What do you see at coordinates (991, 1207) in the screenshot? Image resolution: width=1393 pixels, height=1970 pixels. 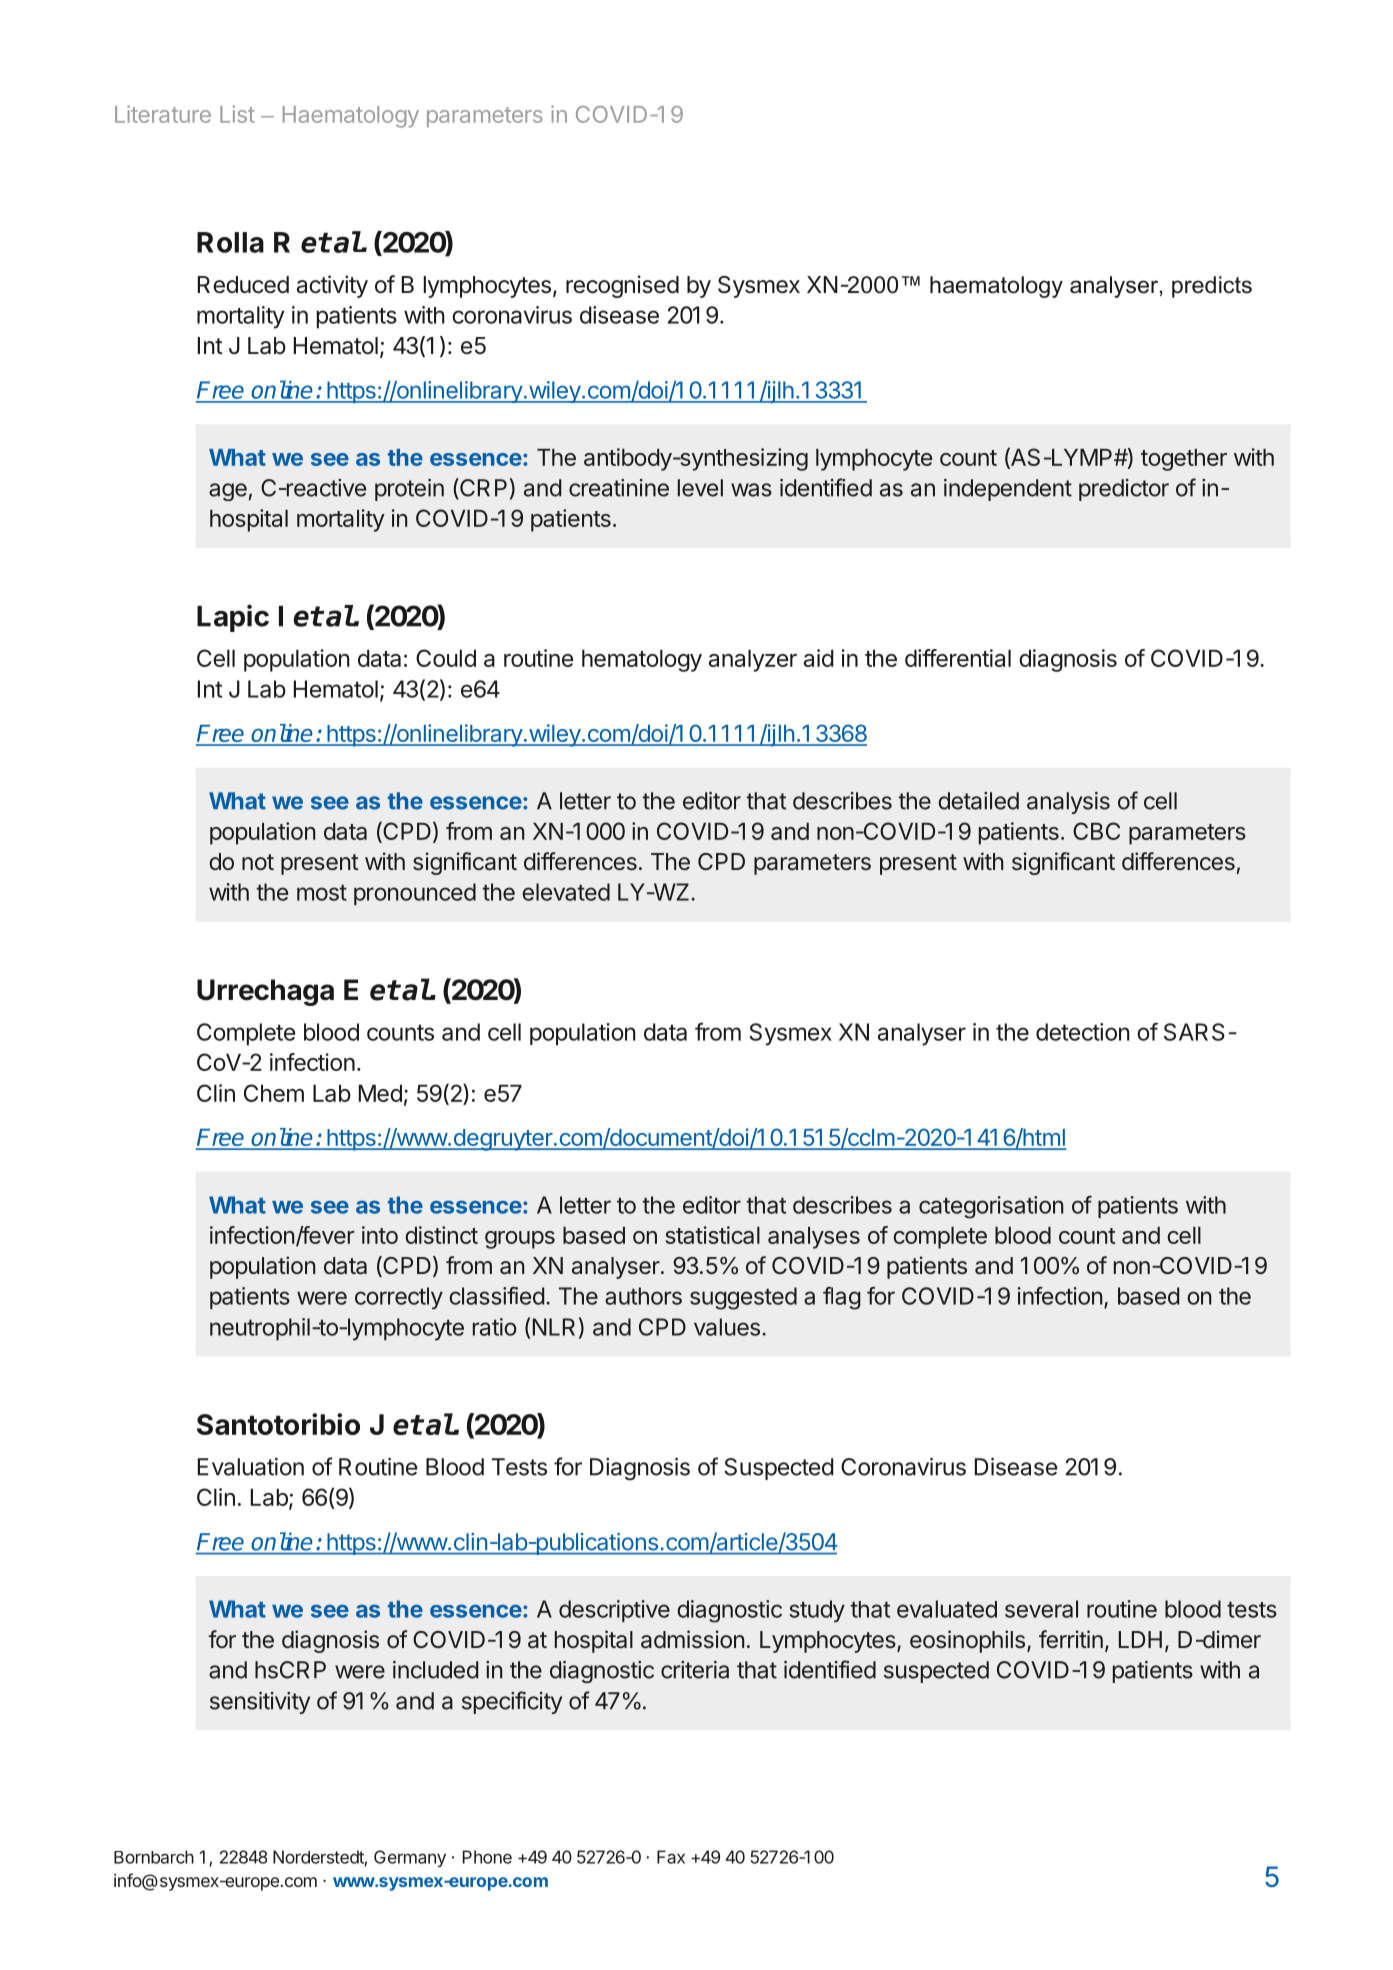 I see `categorisation` at bounding box center [991, 1207].
